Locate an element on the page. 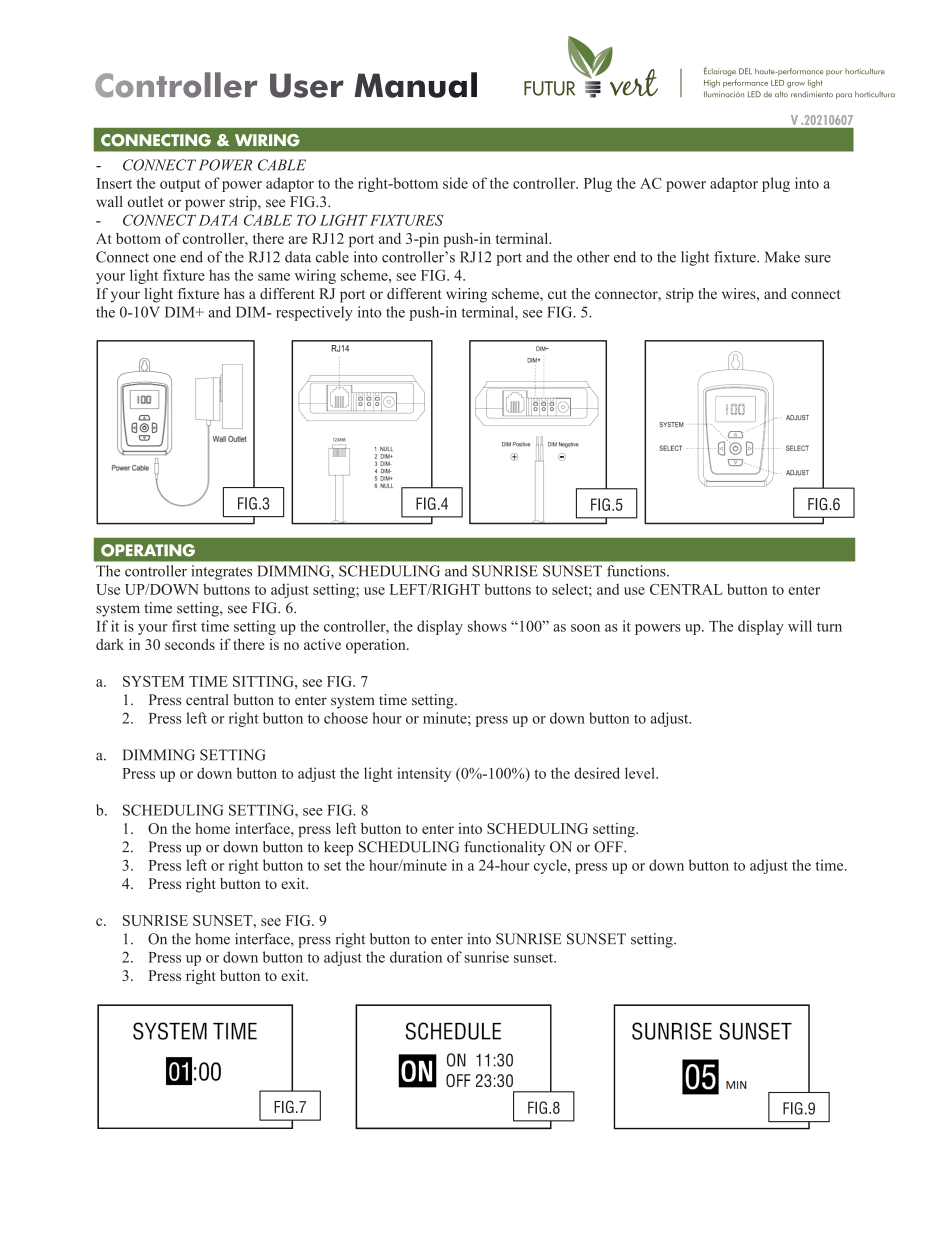  one is located at coordinates (164, 259).
